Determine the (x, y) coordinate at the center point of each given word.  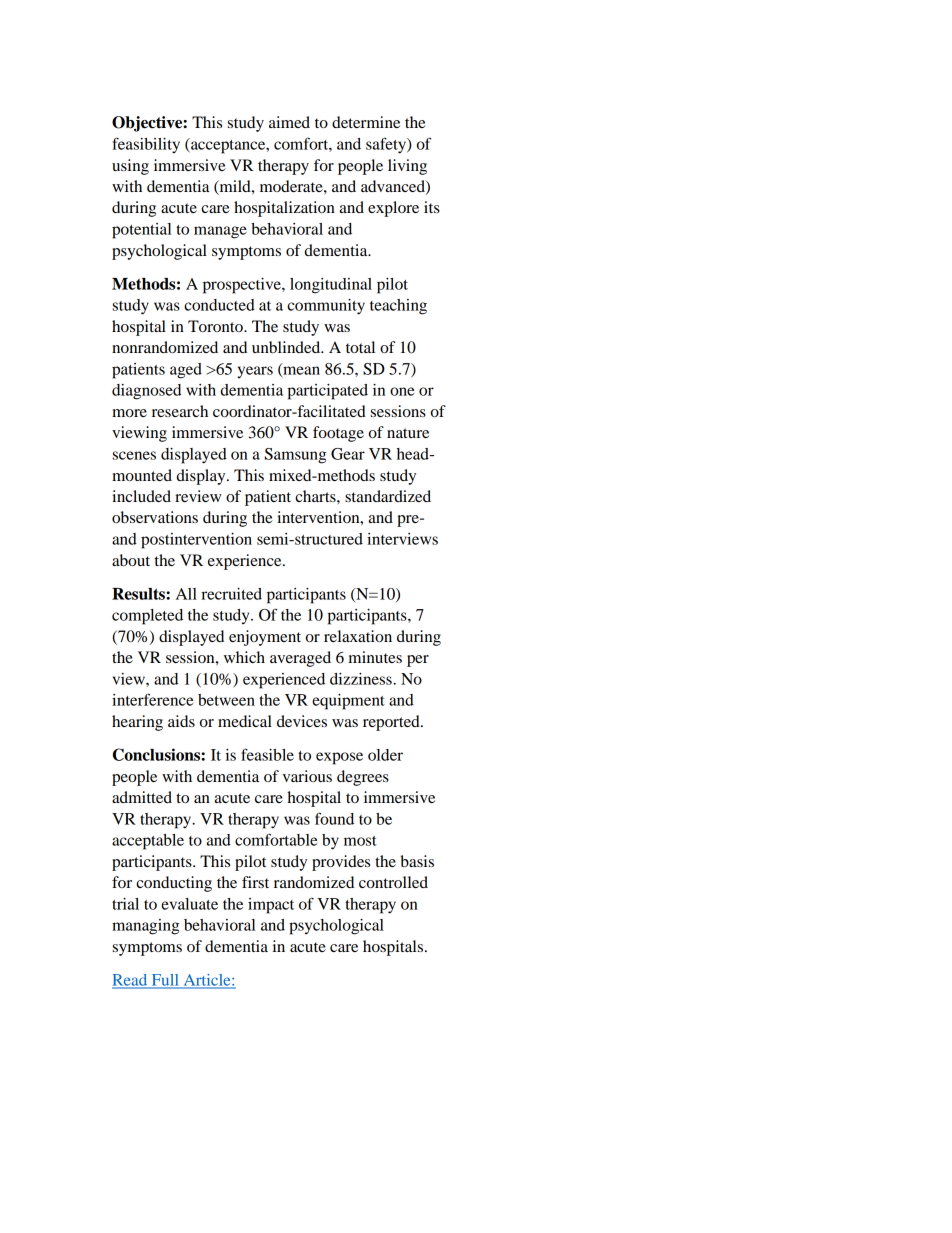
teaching (398, 307)
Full (165, 981)
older (385, 755)
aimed (289, 122)
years (255, 372)
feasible (267, 754)
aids (181, 721)
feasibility (146, 145)
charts (316, 496)
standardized (388, 496)
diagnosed (146, 392)
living (407, 167)
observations (155, 517)
